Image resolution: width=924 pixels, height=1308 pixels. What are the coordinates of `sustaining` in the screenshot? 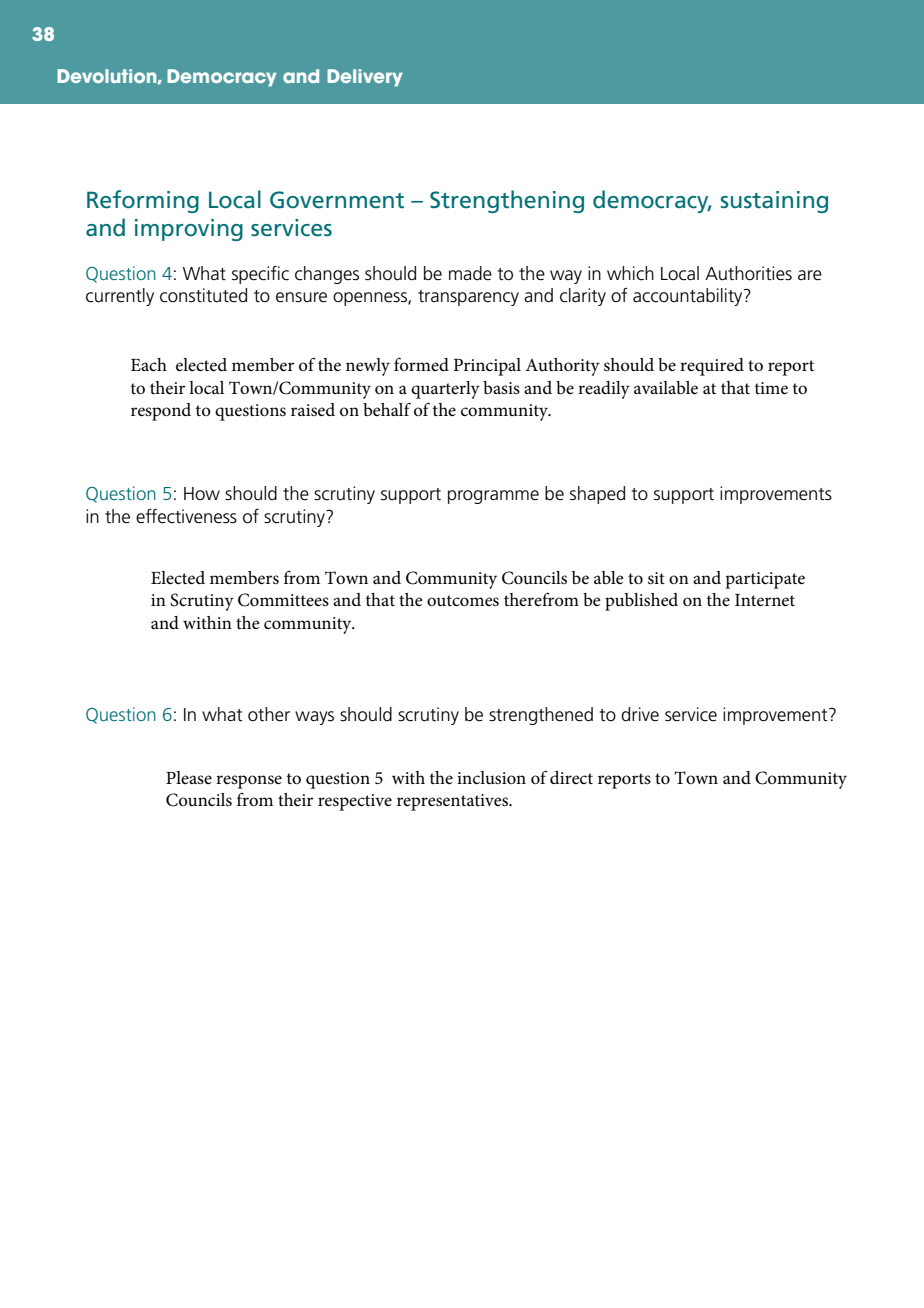 It's located at (774, 202).
